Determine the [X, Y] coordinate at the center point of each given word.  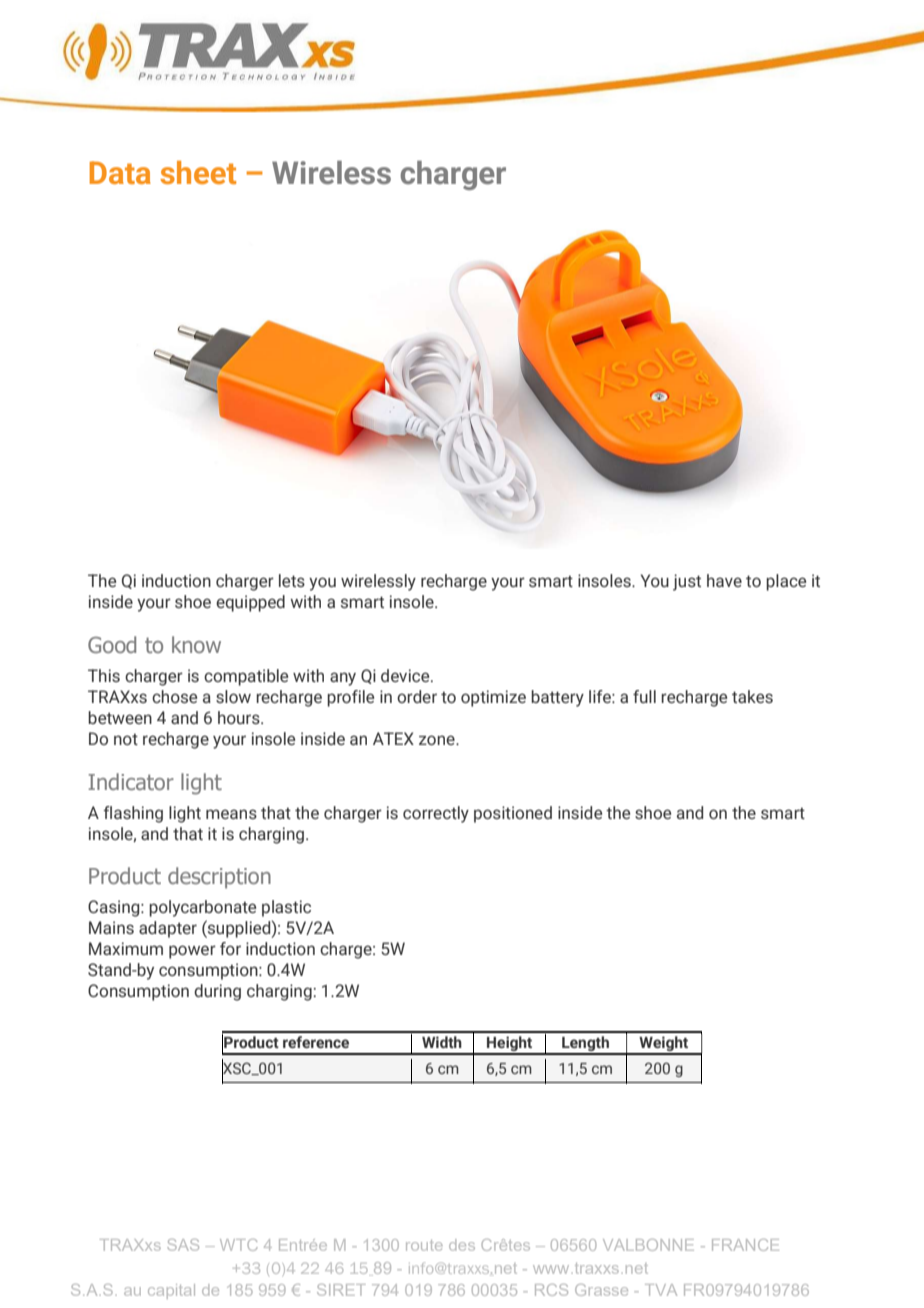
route [424, 1245]
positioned [513, 814]
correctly [436, 814]
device [406, 675]
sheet [198, 172]
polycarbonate [202, 908]
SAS [183, 1245]
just [687, 582]
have [724, 580]
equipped [250, 603]
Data [120, 172]
